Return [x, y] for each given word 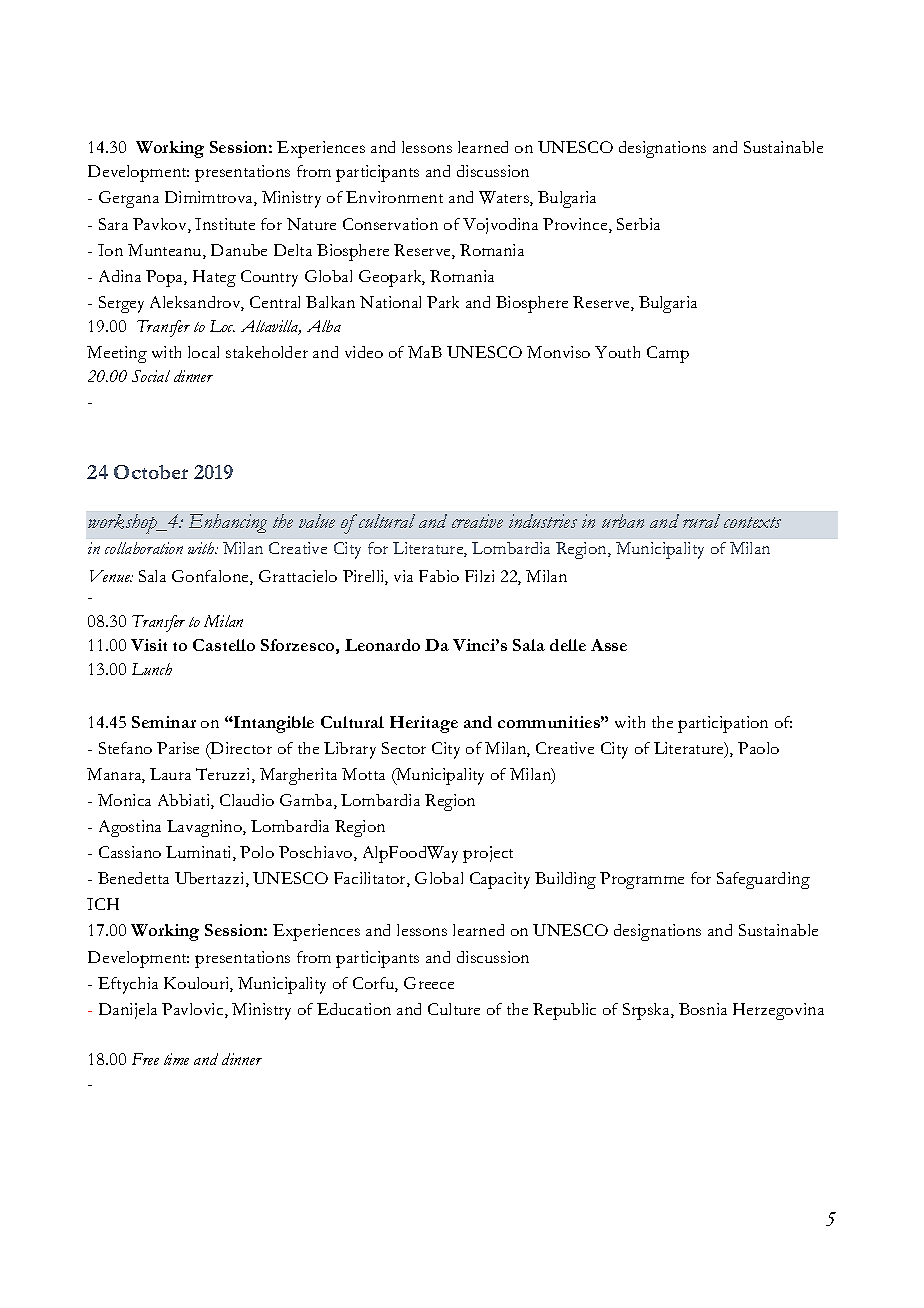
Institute [225, 224]
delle [568, 645]
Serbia [638, 224]
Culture [454, 1009]
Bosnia [703, 1009]
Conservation [390, 224]
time [176, 1059]
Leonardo [382, 645]
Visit [149, 645]
